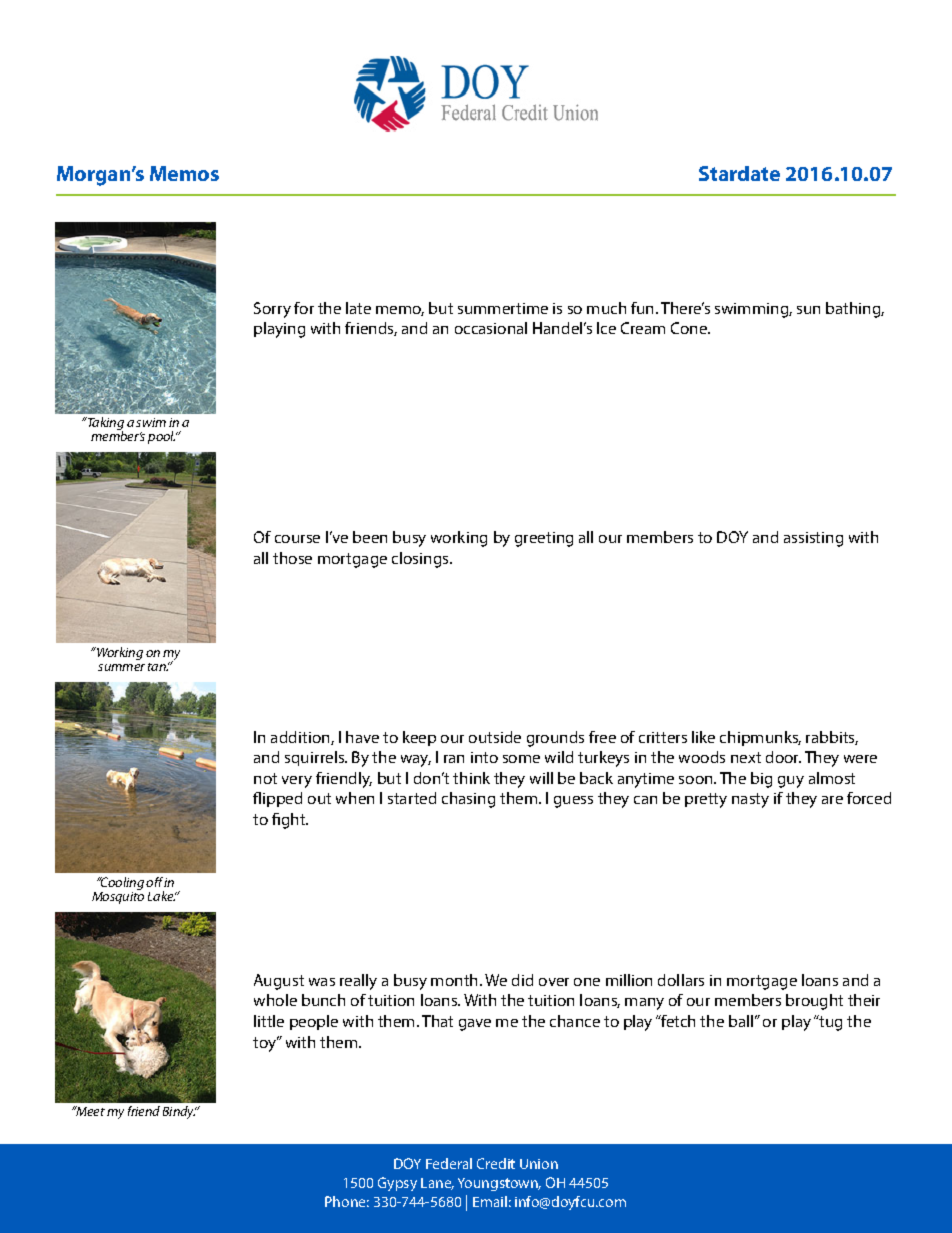 The image size is (952, 1233). Describe the element at coordinates (468, 800) in the image. I see `chasing` at that location.
